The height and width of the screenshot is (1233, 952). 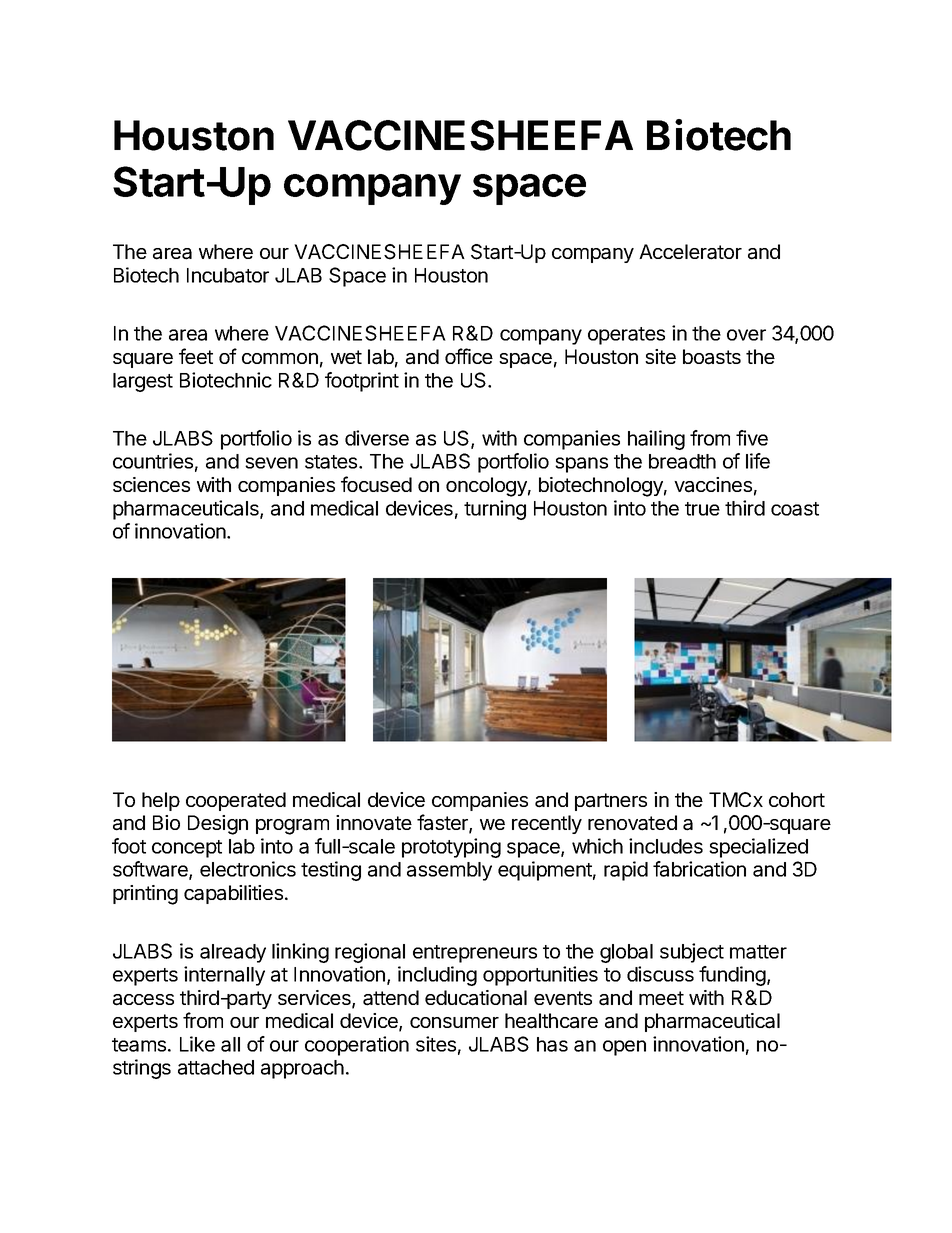 I want to click on turning, so click(x=495, y=510).
